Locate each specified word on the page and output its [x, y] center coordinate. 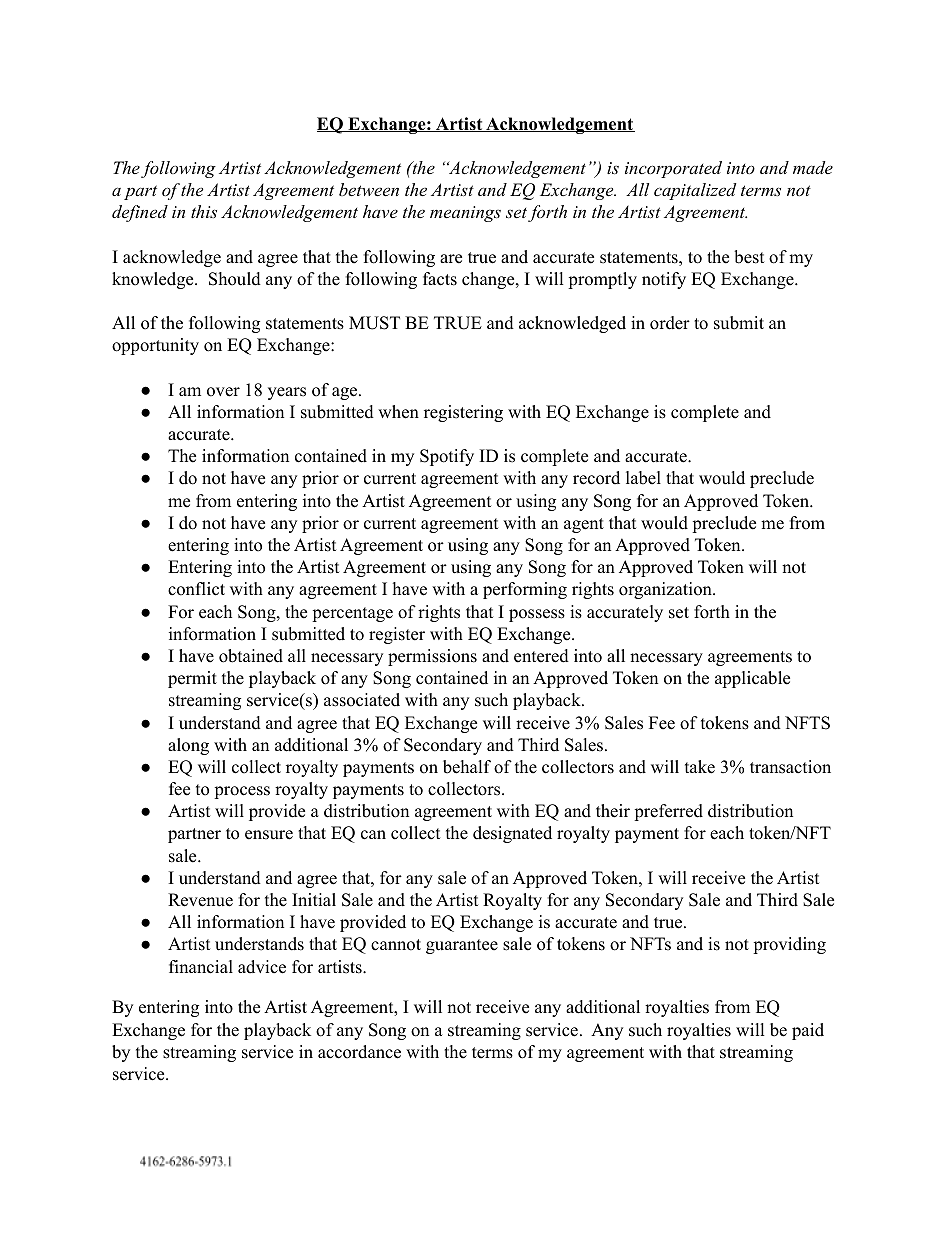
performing [525, 590]
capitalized [695, 191]
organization [666, 590]
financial [201, 967]
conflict [196, 589]
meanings [465, 214]
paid [808, 1031]
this [204, 211]
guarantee [462, 946]
